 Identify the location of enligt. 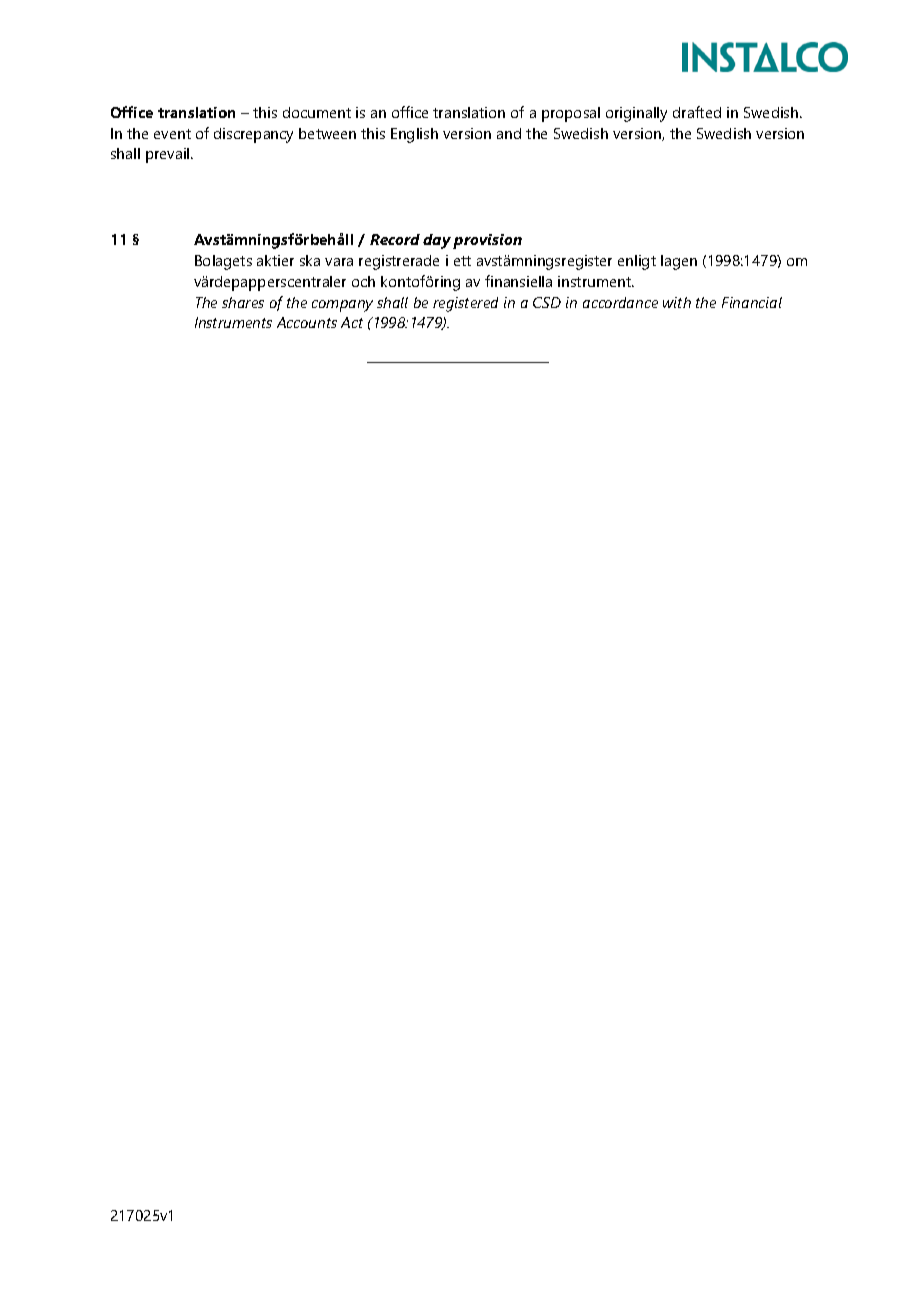
(637, 262).
